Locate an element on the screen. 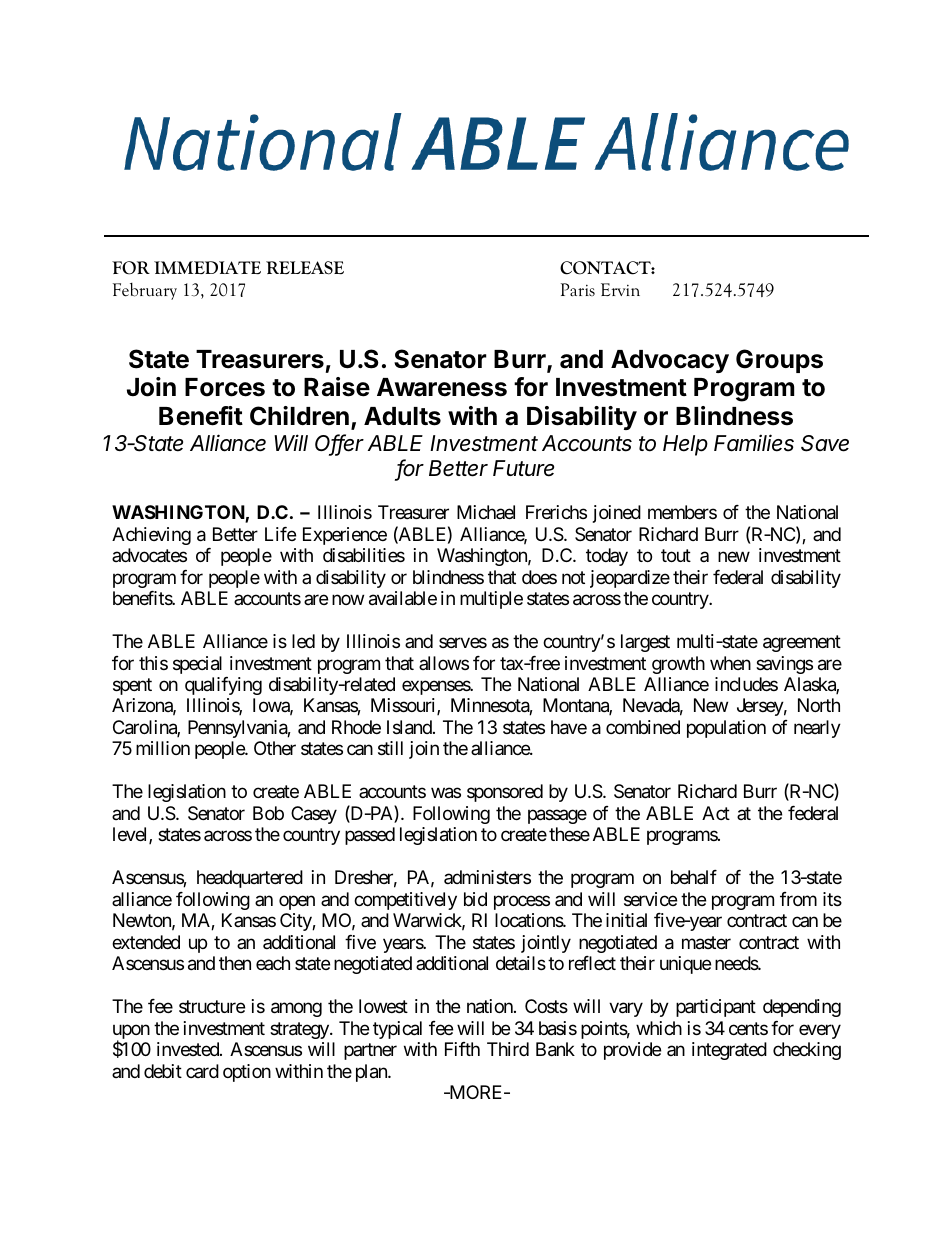 This screenshot has height=1233, width=952. sponsored is located at coordinates (505, 793).
